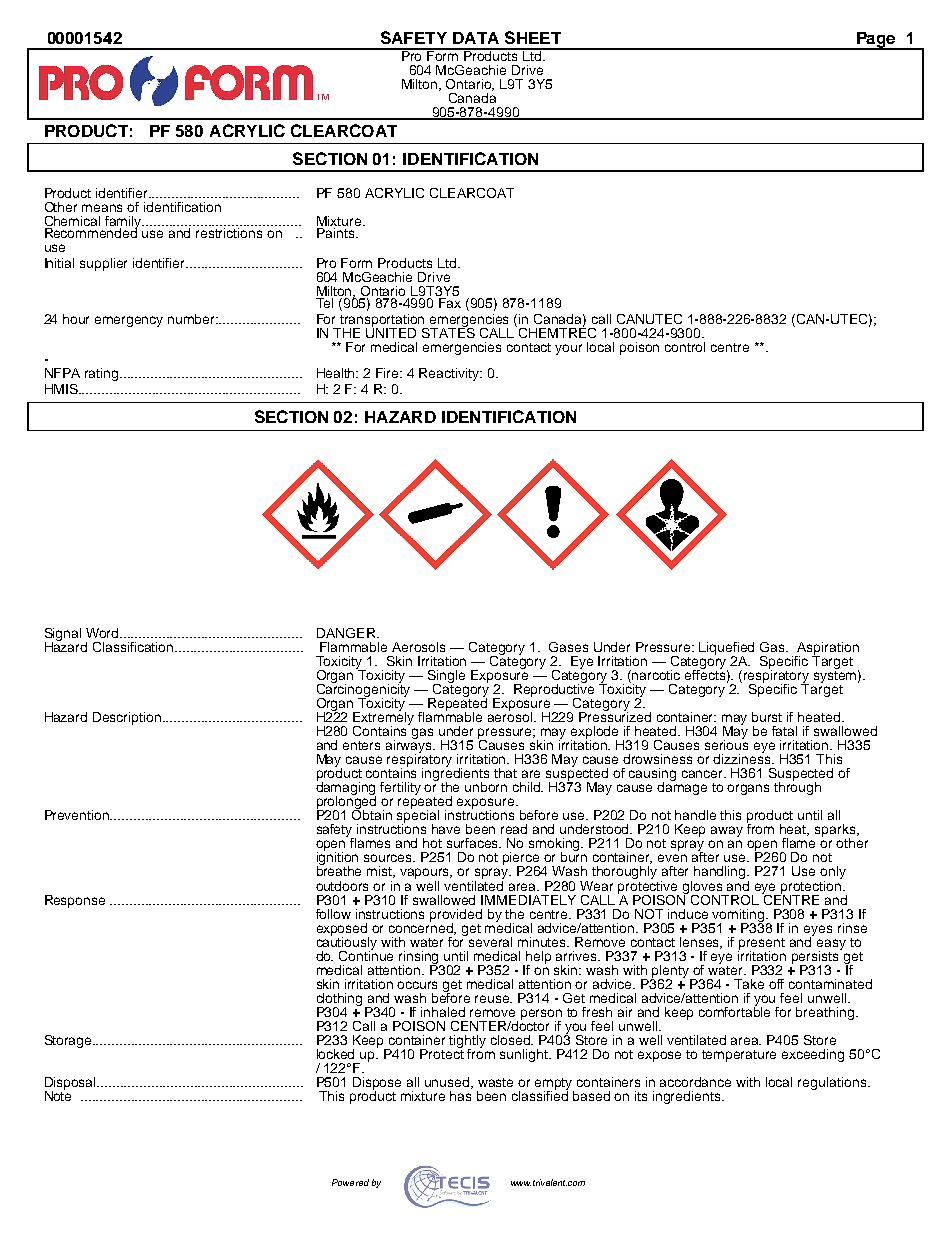  What do you see at coordinates (486, 787) in the page?
I see `unborn` at bounding box center [486, 787].
